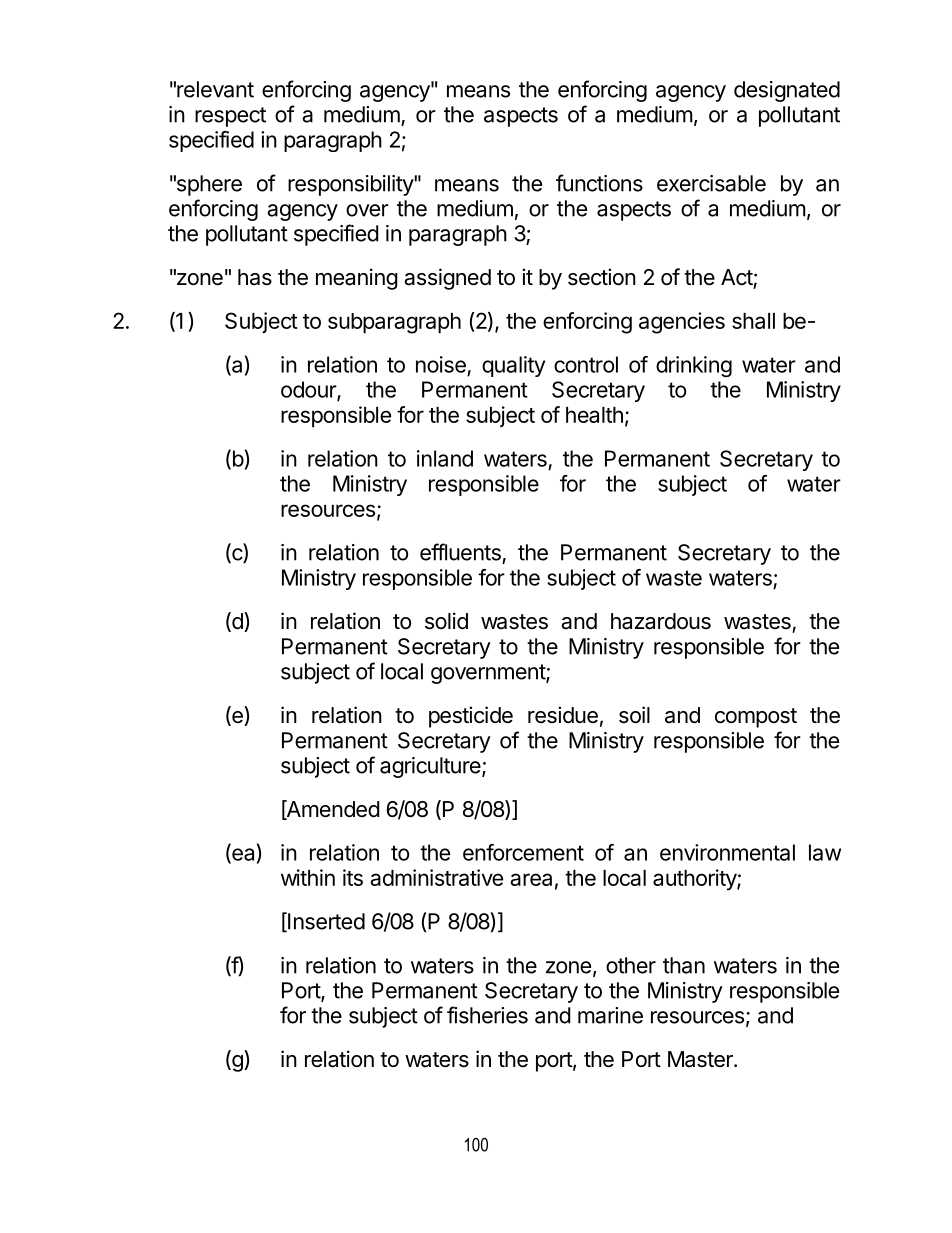 The height and width of the image is (1233, 952). Describe the element at coordinates (445, 458) in the image. I see `inland` at that location.
